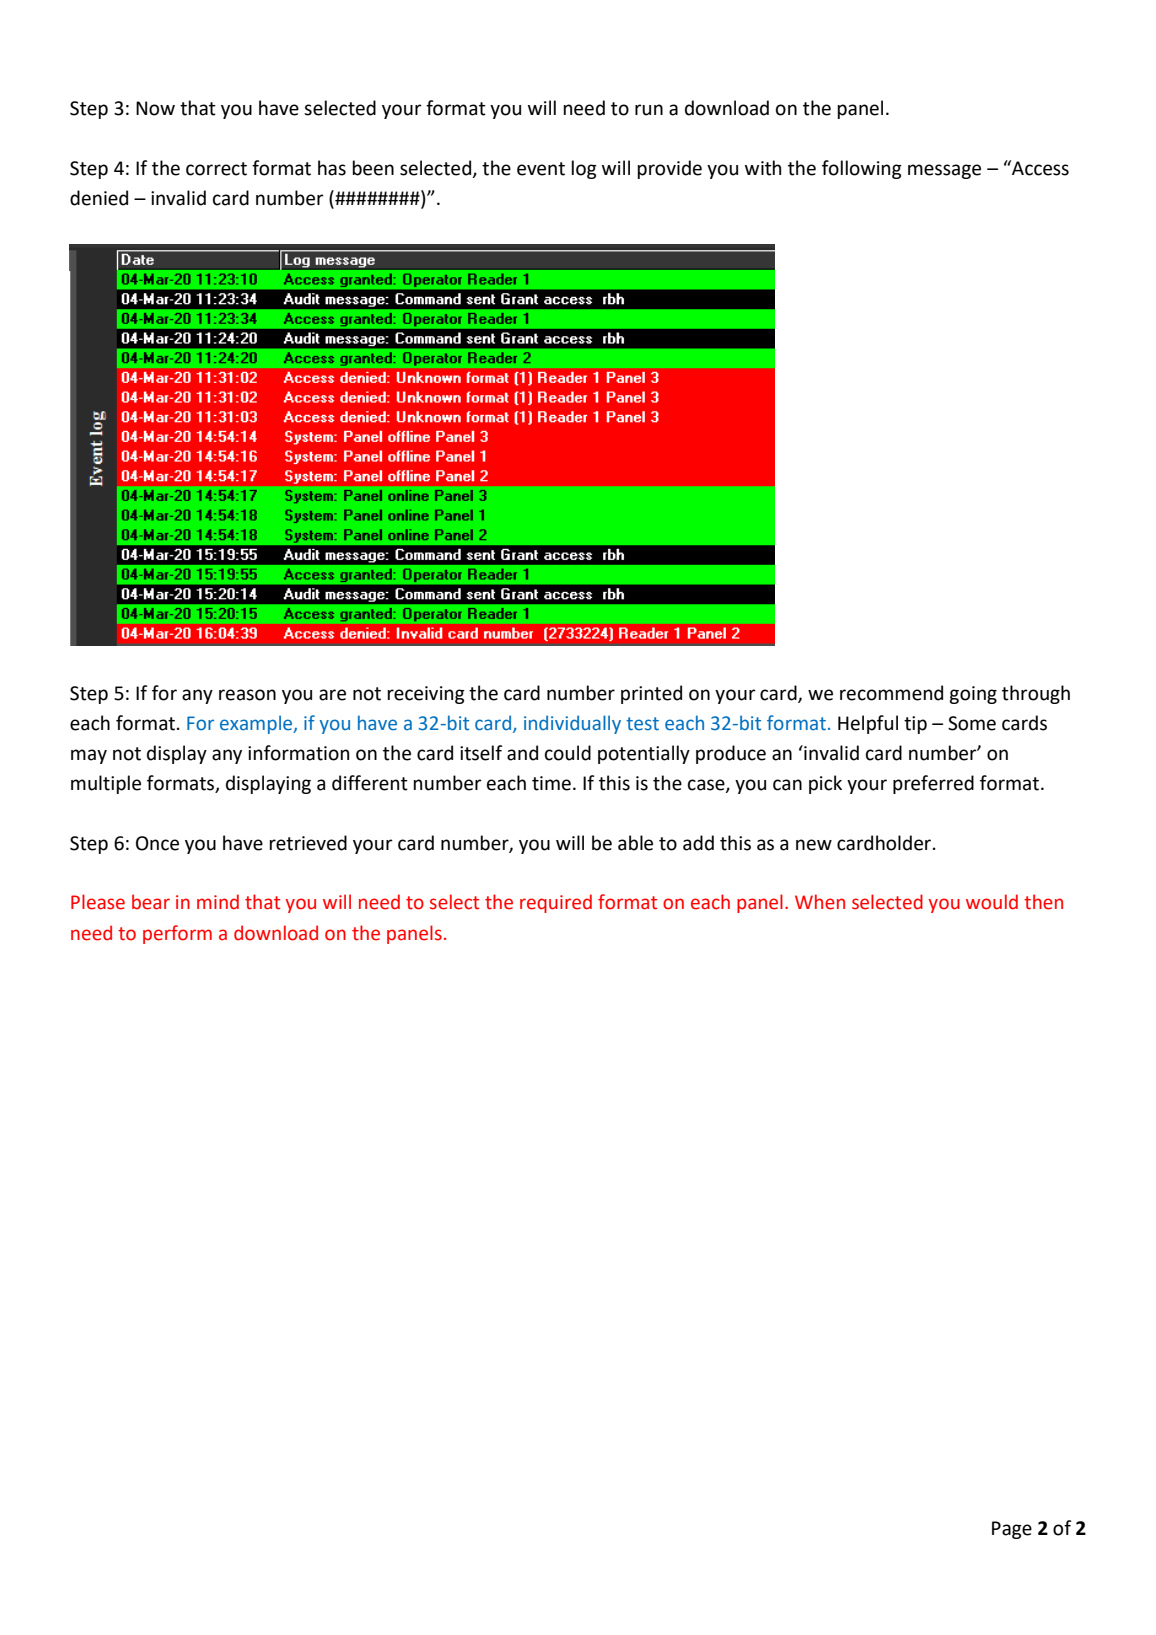 This page has width=1156, height=1635. What do you see at coordinates (584, 169) in the page?
I see `log` at bounding box center [584, 169].
